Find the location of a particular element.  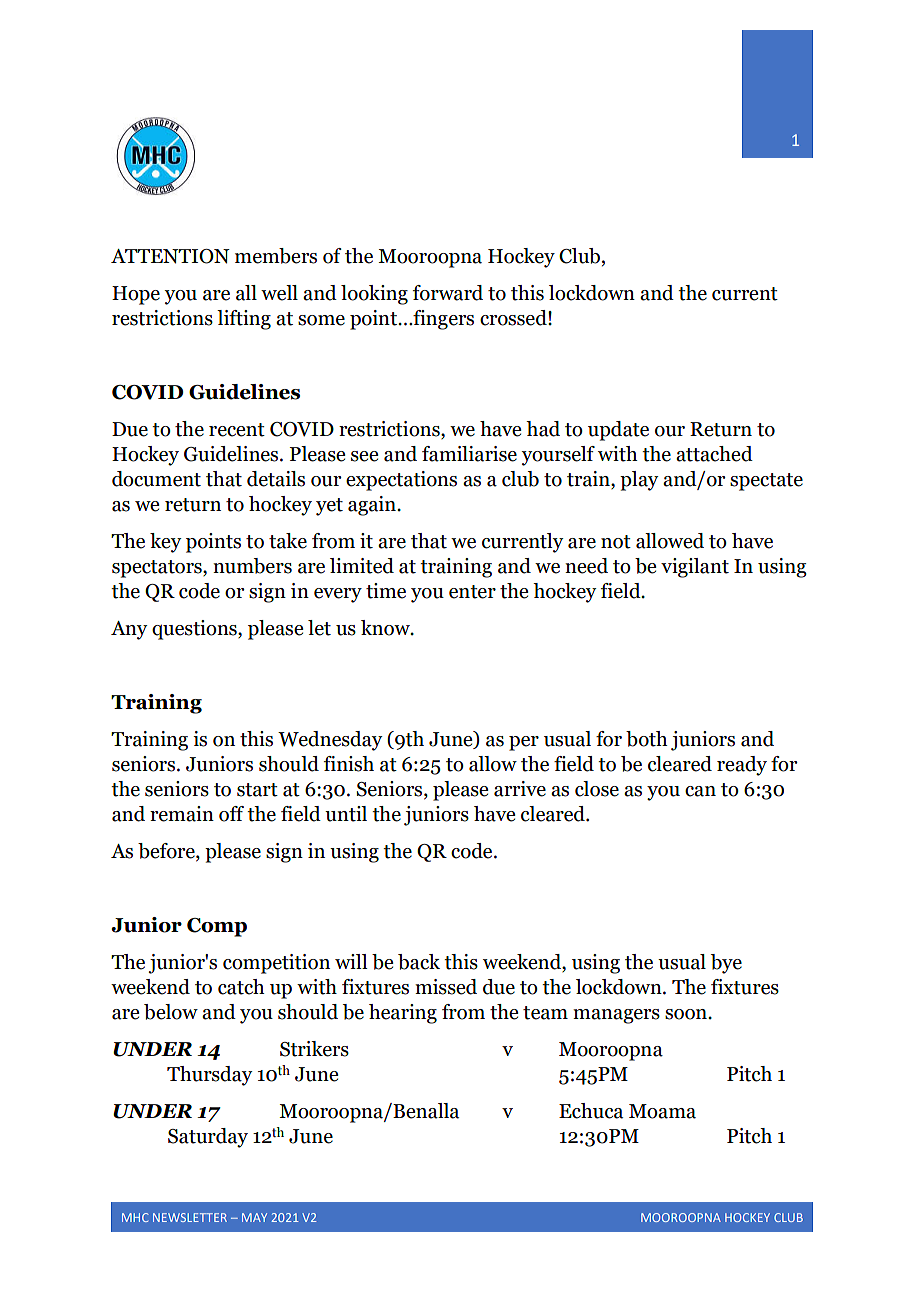

MAY is located at coordinates (254, 1217).
